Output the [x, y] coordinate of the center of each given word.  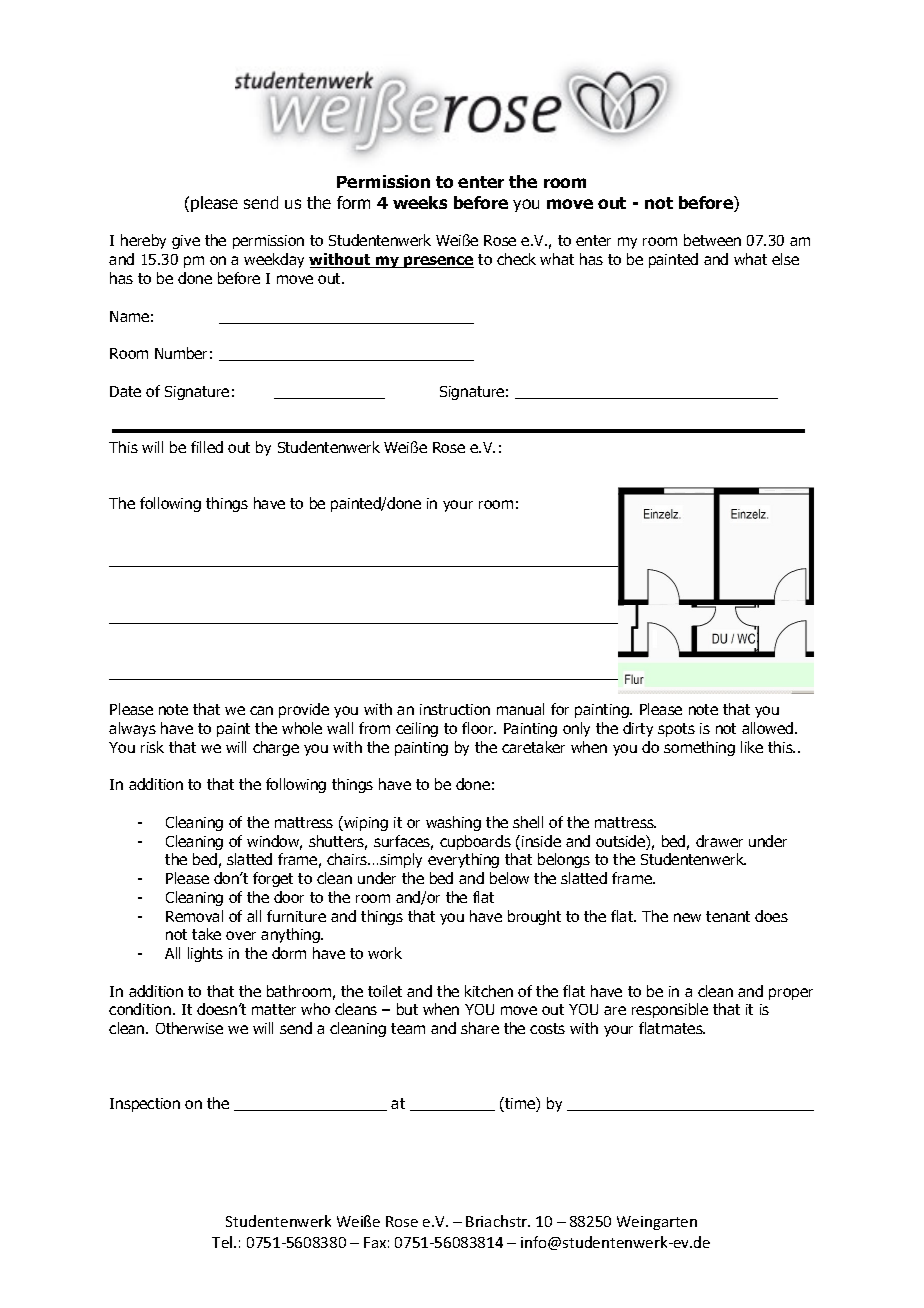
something [699, 748]
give [186, 242]
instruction [455, 709]
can [261, 710]
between [712, 240]
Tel [223, 1242]
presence [438, 262]
